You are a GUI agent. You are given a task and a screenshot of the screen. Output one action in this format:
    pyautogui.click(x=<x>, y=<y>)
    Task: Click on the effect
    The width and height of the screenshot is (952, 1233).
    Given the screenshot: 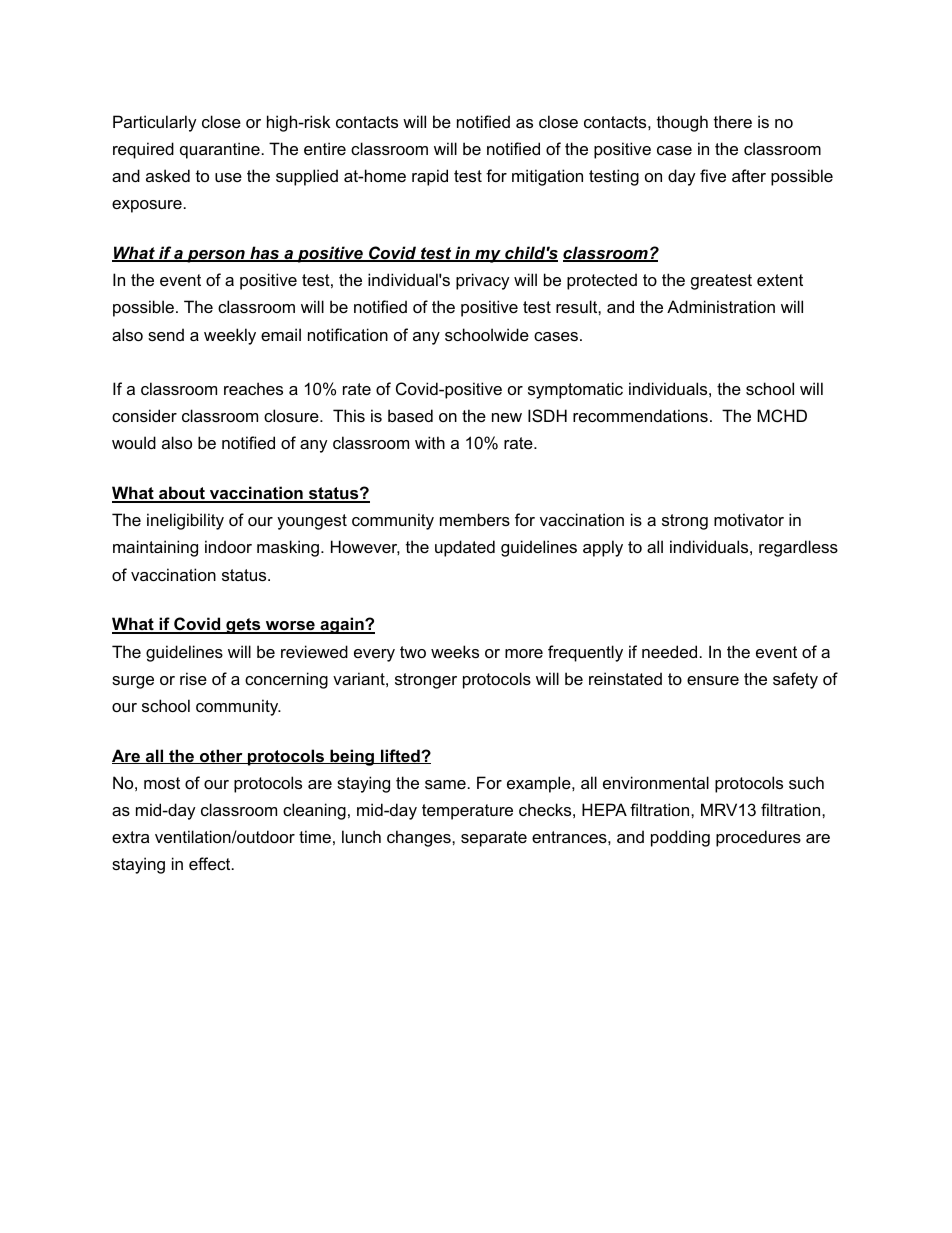 What is the action you would take?
    pyautogui.click(x=211, y=863)
